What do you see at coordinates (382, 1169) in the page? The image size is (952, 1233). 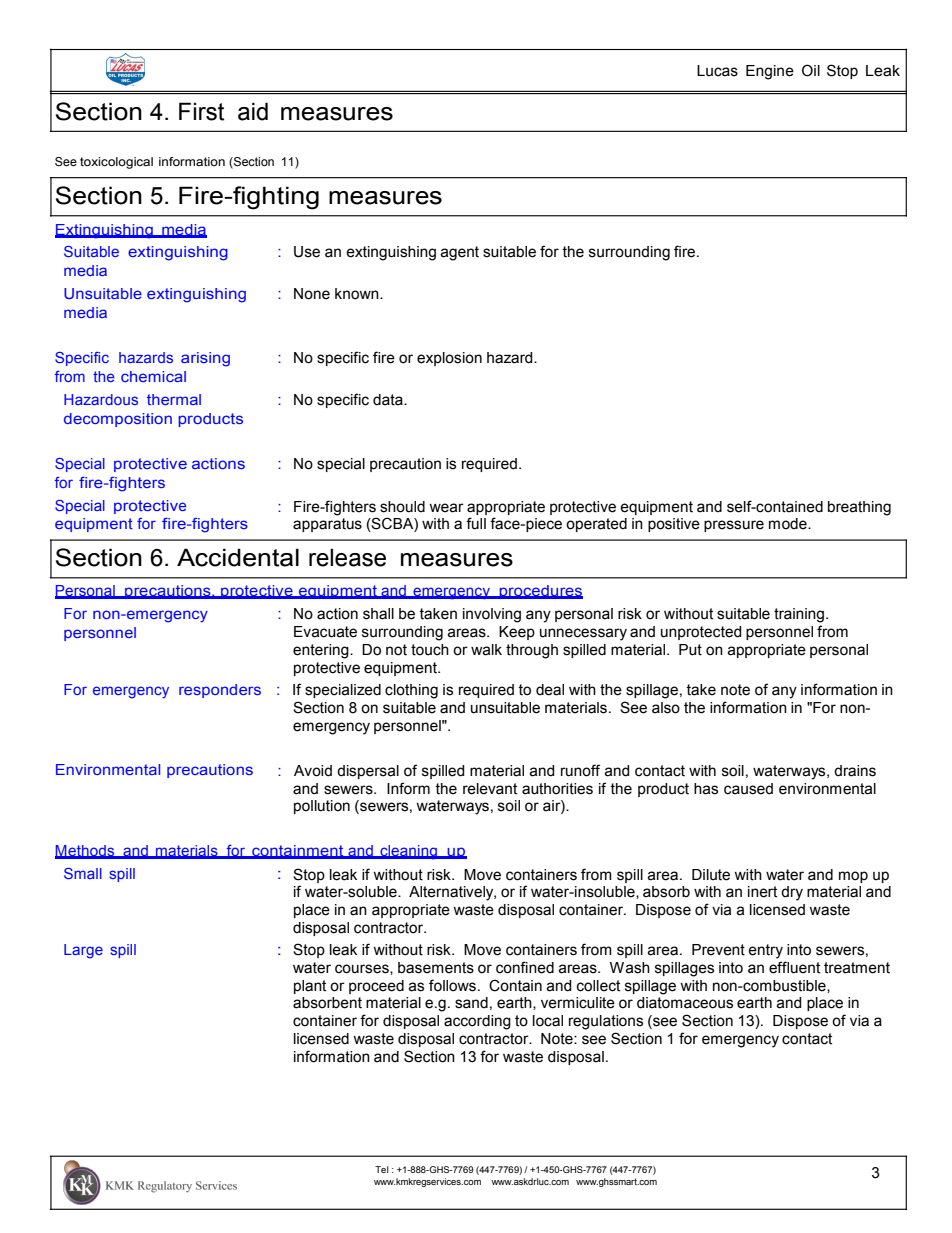 I see `Tel` at bounding box center [382, 1169].
